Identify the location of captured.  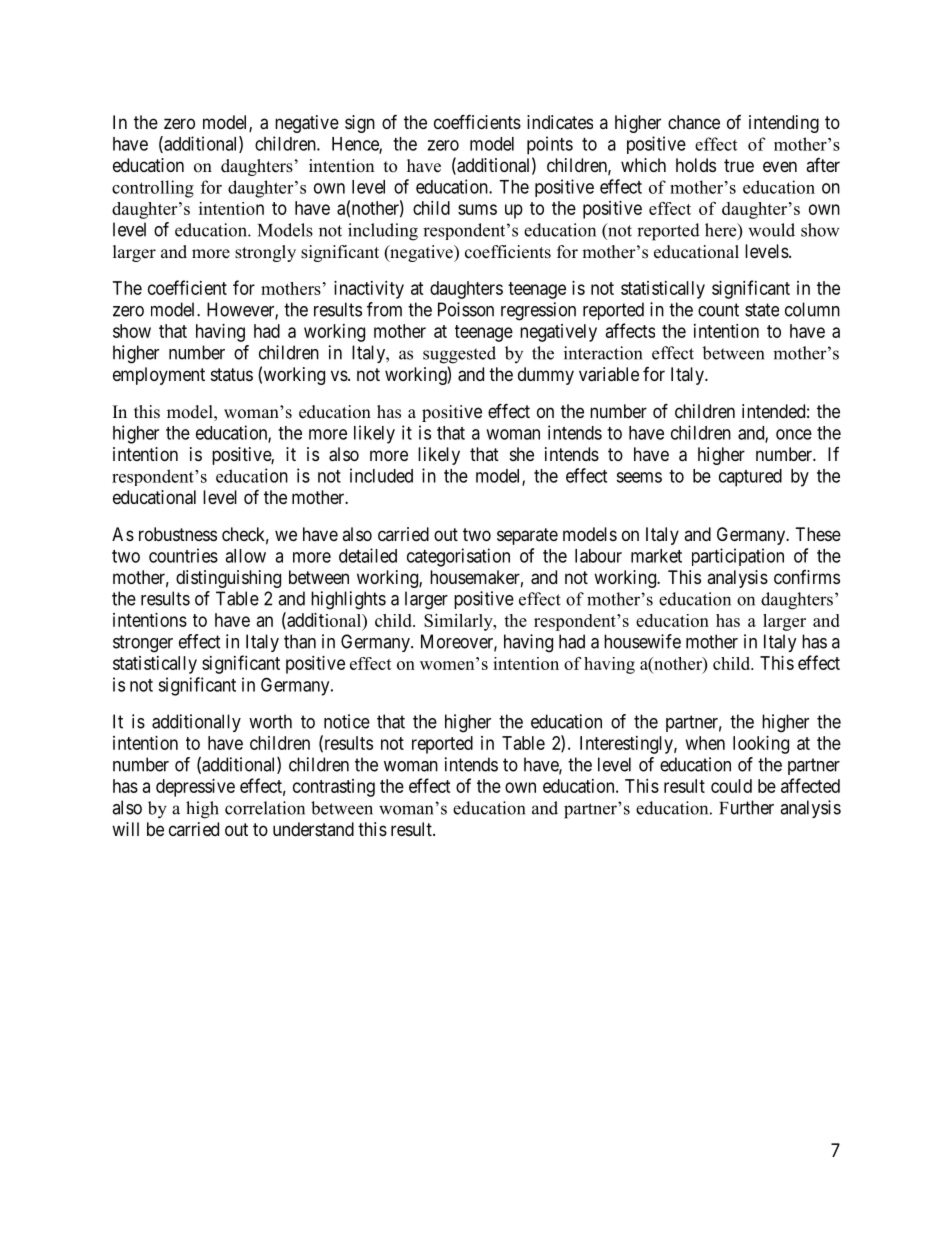
(750, 478).
